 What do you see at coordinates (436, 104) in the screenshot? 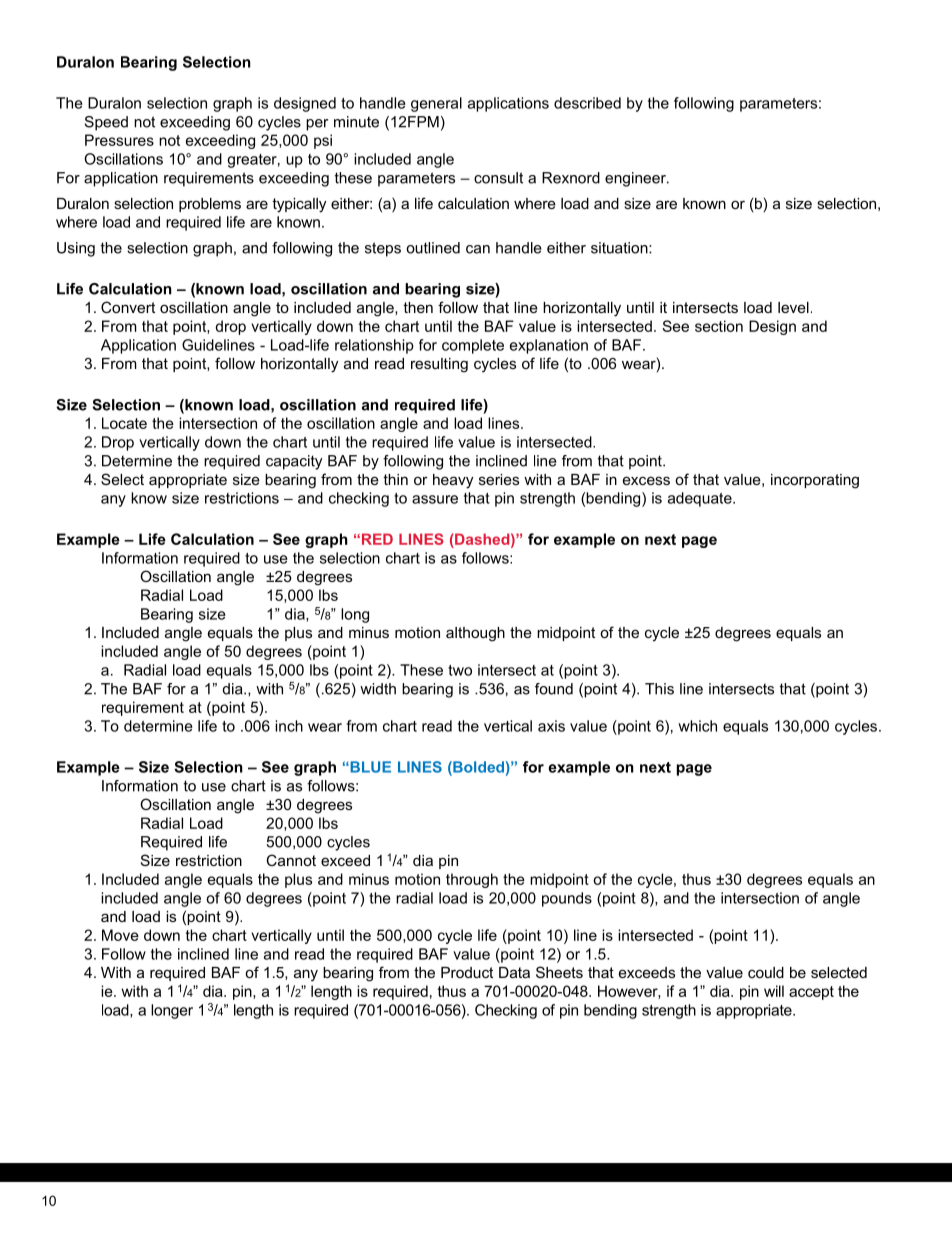
I see `general` at bounding box center [436, 104].
